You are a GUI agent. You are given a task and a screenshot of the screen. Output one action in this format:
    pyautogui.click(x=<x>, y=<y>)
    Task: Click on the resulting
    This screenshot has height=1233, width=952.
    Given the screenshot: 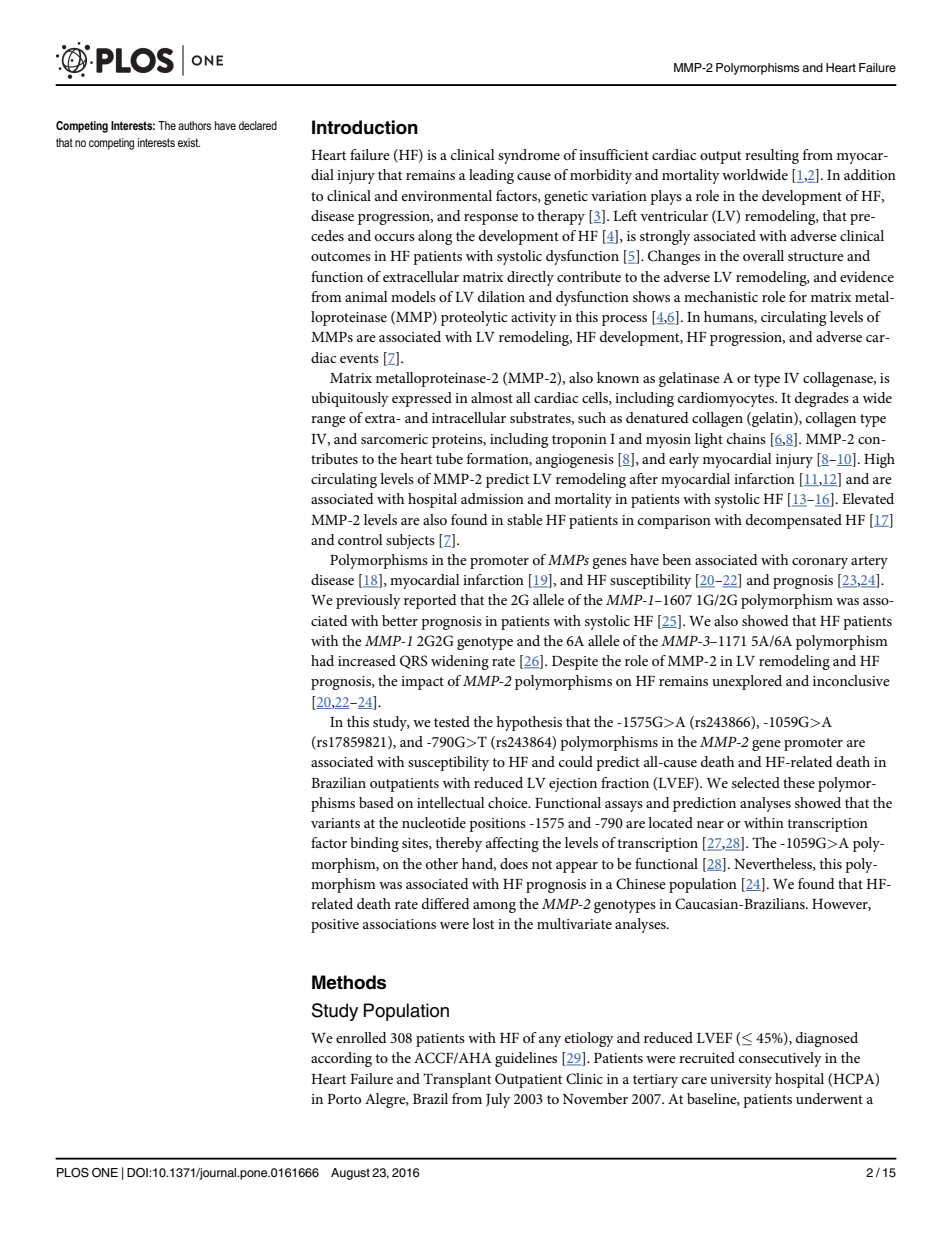 What is the action you would take?
    pyautogui.click(x=772, y=156)
